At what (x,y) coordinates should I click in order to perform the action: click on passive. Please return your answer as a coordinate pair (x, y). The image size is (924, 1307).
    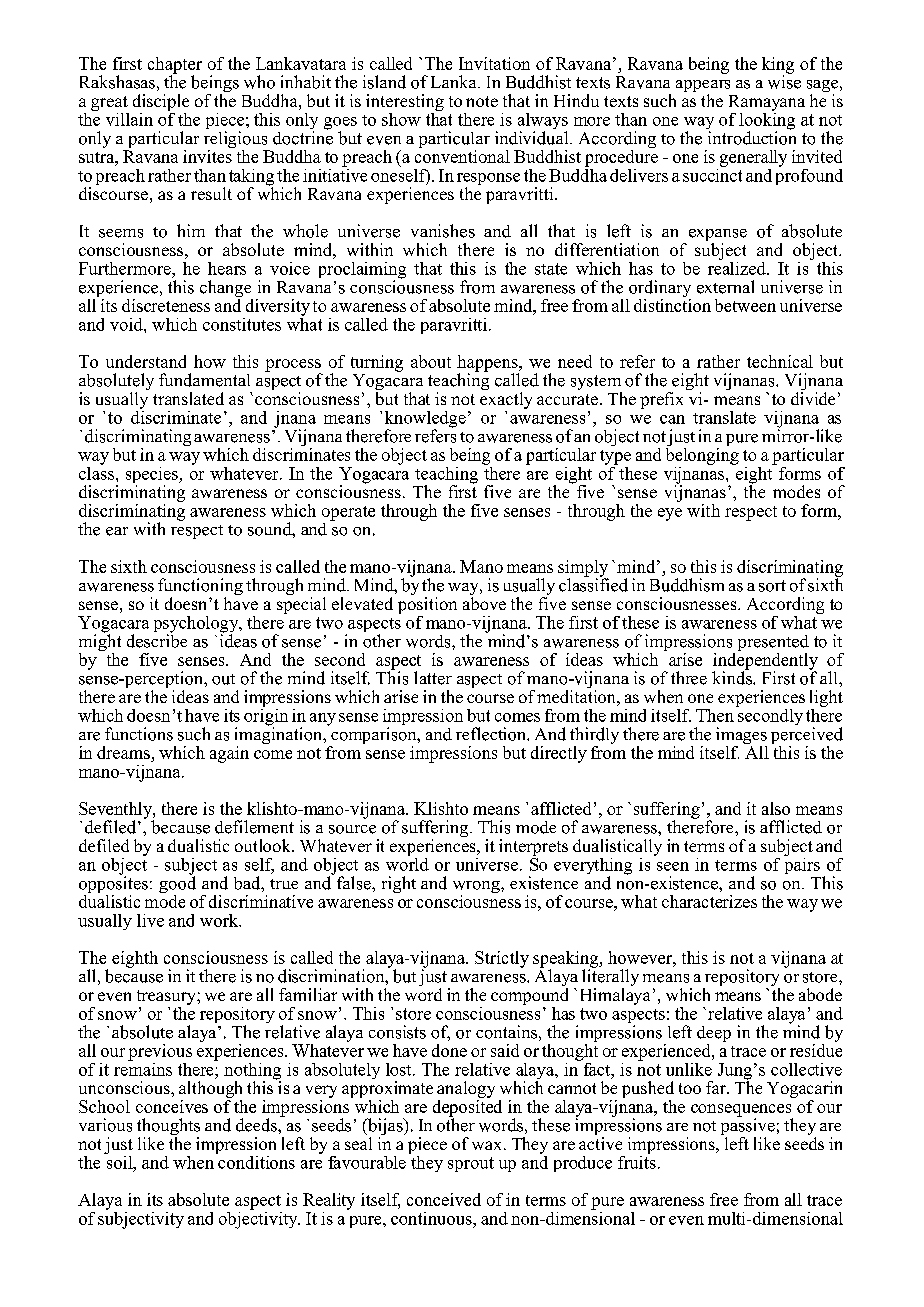
    Looking at the image, I should click on (748, 1127).
